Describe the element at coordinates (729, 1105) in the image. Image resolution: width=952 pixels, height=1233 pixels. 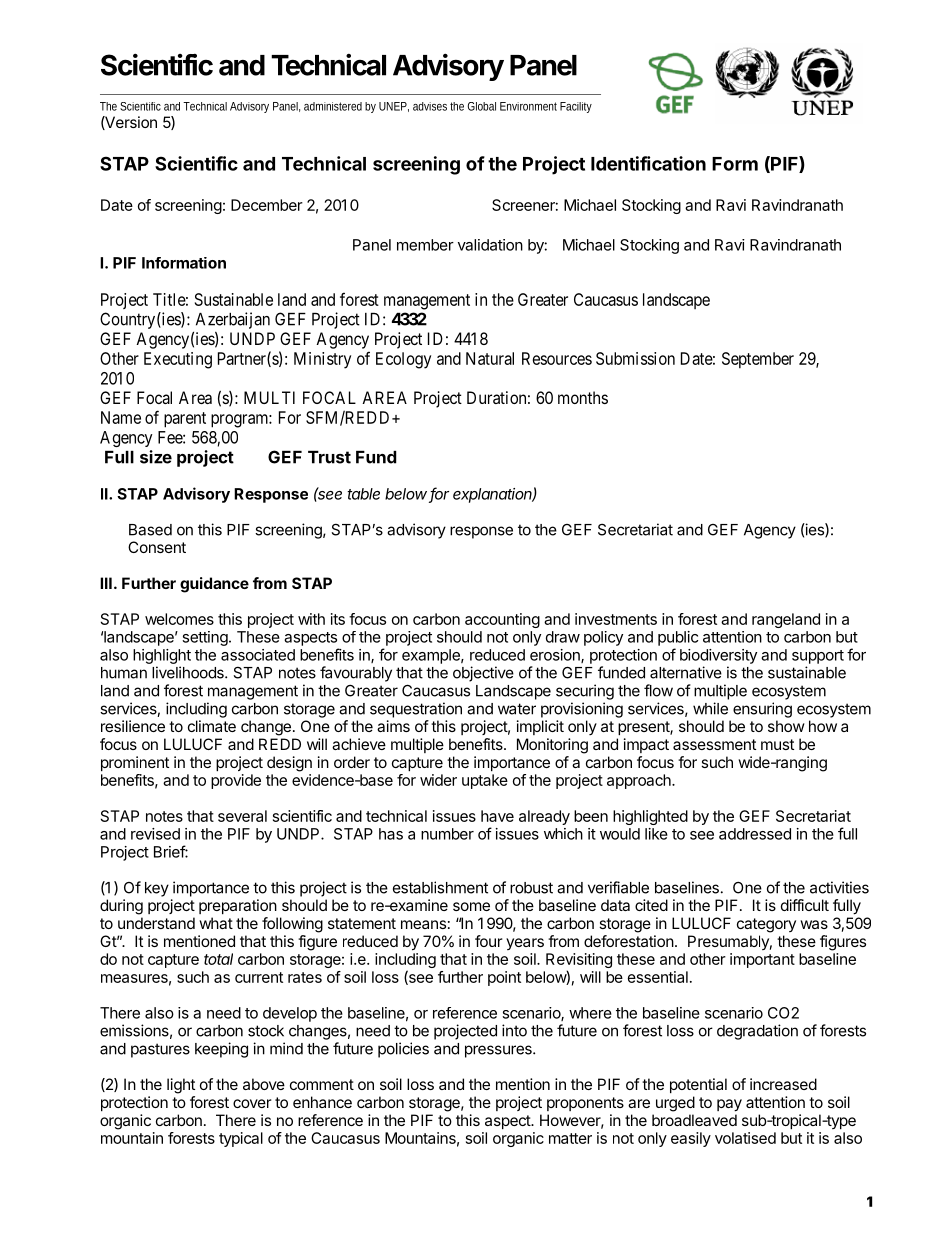
I see `pay` at that location.
